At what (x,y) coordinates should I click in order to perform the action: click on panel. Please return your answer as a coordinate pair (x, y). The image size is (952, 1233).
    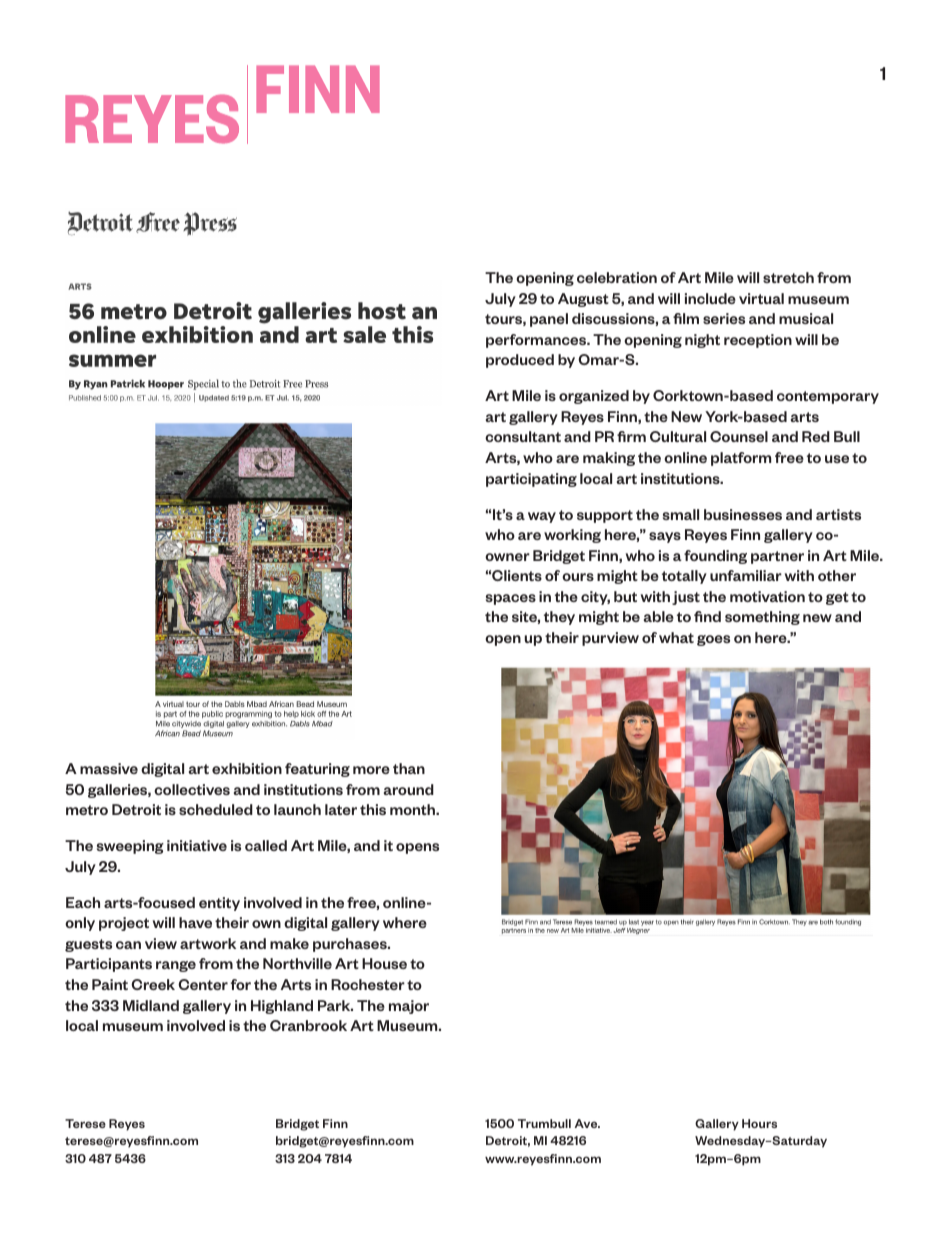
    Looking at the image, I should click on (549, 320).
